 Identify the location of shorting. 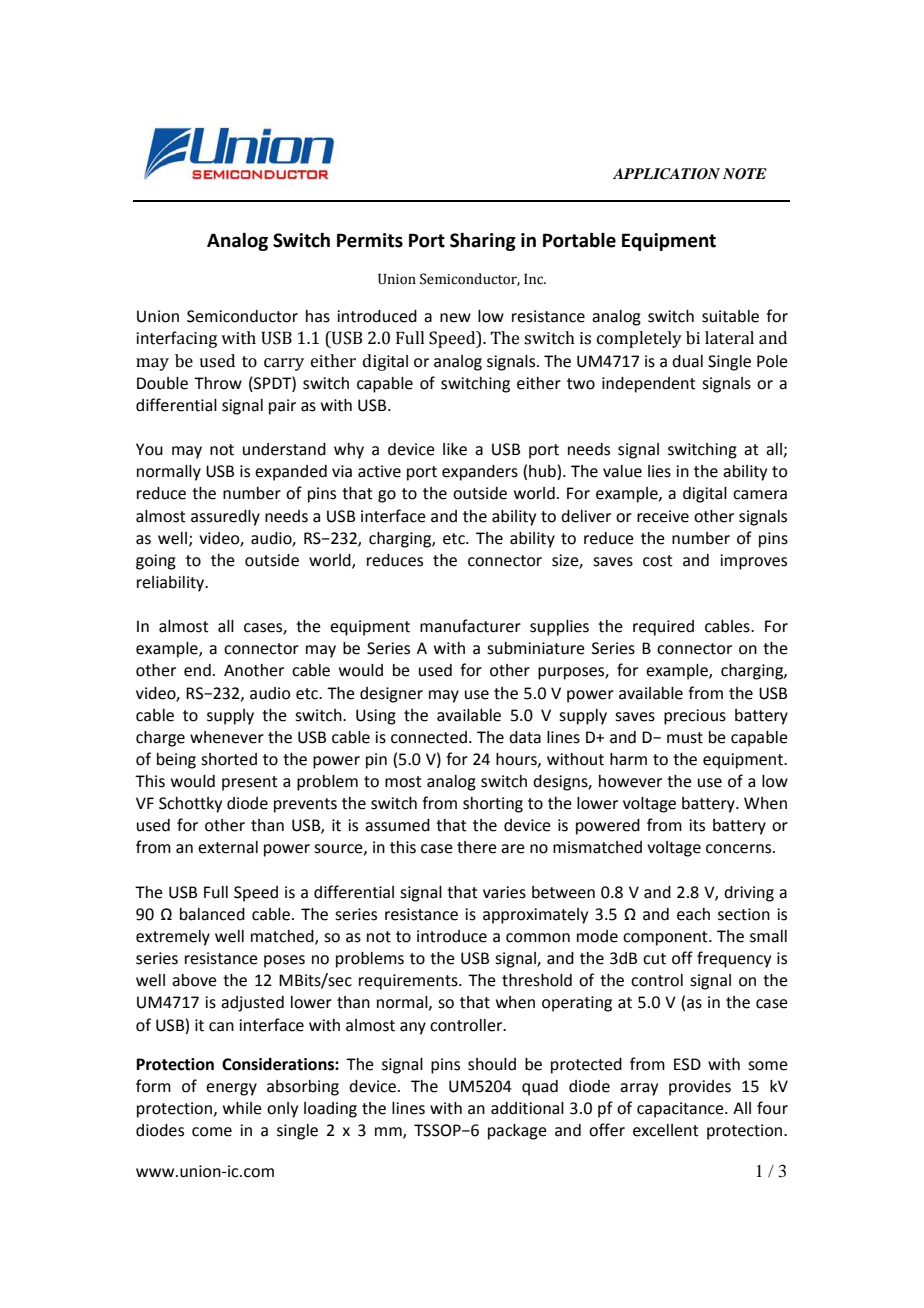
(493, 805).
